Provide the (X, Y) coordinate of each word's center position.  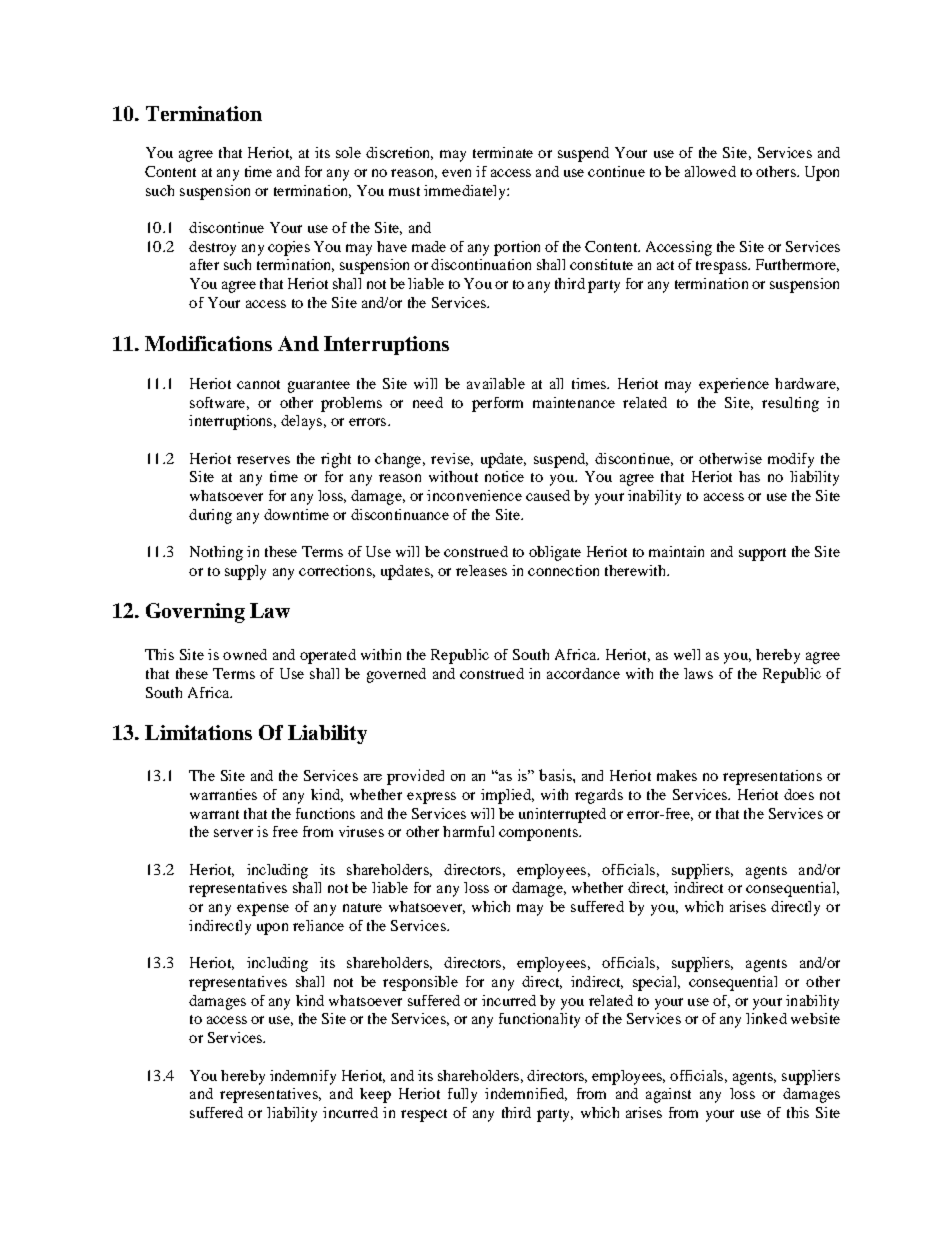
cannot (258, 384)
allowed (710, 171)
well (687, 654)
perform (497, 404)
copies (289, 248)
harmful (468, 831)
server (233, 833)
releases (481, 570)
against (668, 1095)
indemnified (526, 1094)
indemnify (303, 1077)
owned (245, 654)
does (799, 794)
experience (734, 385)
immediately (466, 192)
